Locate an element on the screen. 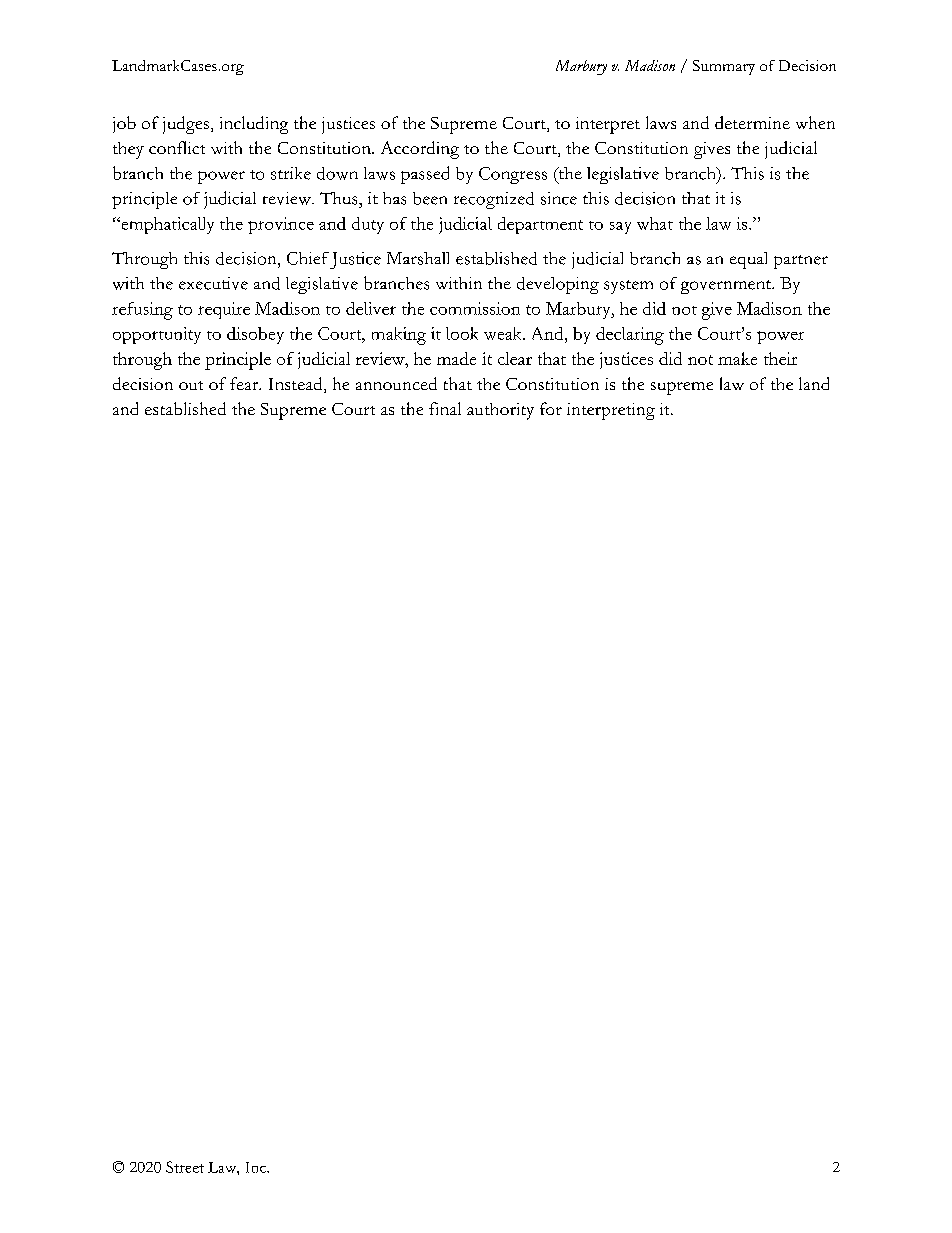 This screenshot has height=1233, width=952. authority is located at coordinates (500, 411).
